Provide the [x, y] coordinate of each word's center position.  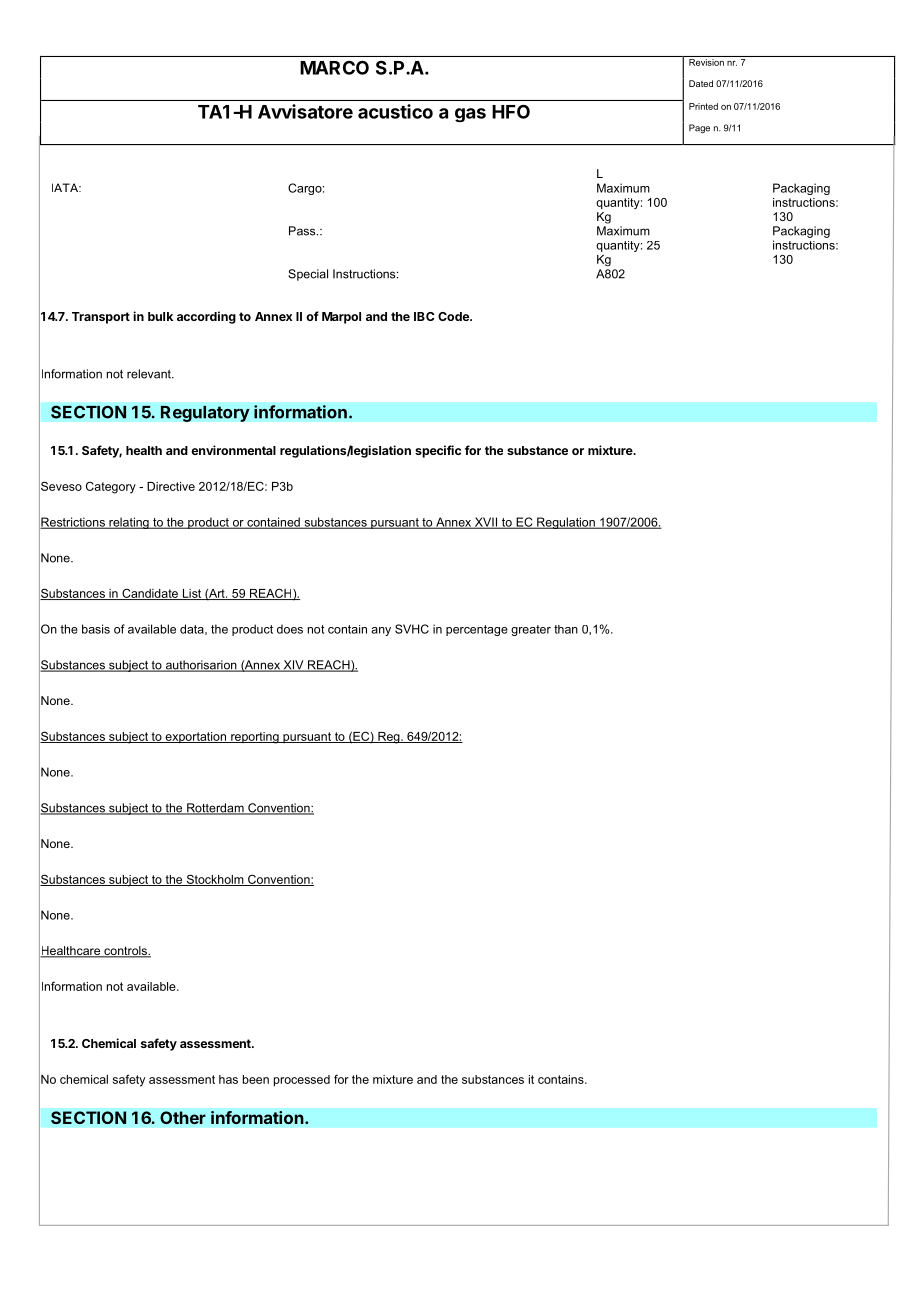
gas [470, 115]
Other [183, 1118]
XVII [486, 523]
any [381, 631]
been [256, 1079]
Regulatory [205, 413]
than [566, 629]
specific [438, 451]
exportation [195, 737]
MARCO [334, 68]
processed [302, 1081]
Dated [701, 83]
